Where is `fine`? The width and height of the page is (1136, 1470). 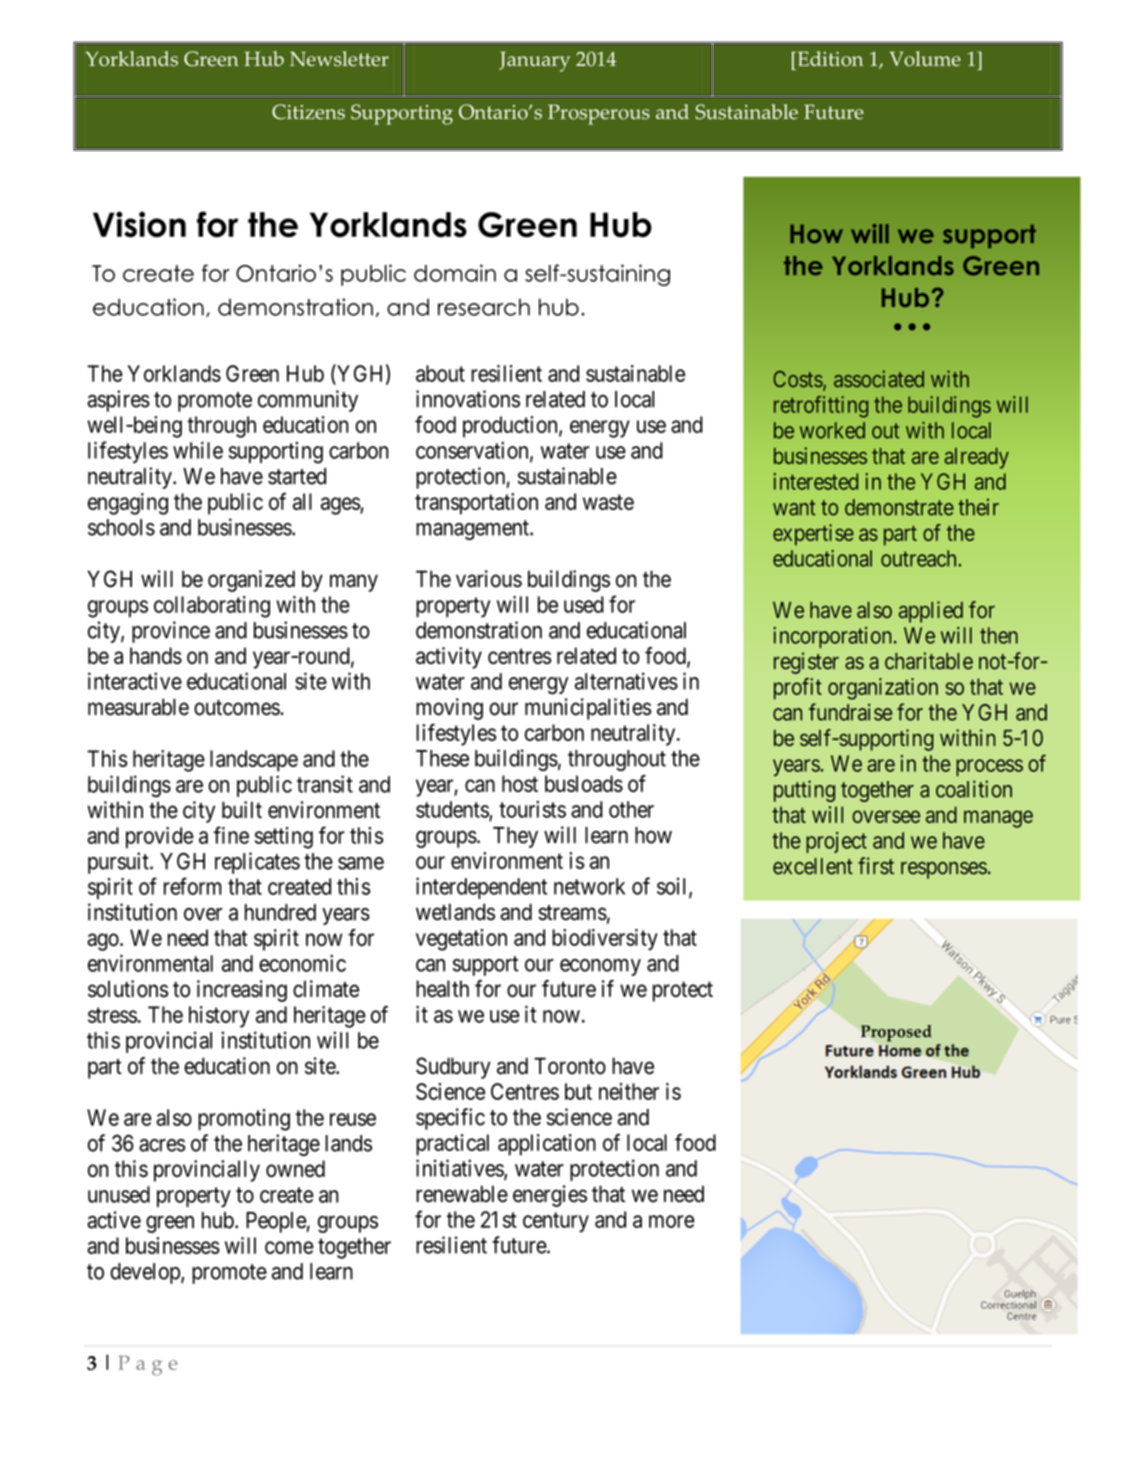 fine is located at coordinates (231, 835).
